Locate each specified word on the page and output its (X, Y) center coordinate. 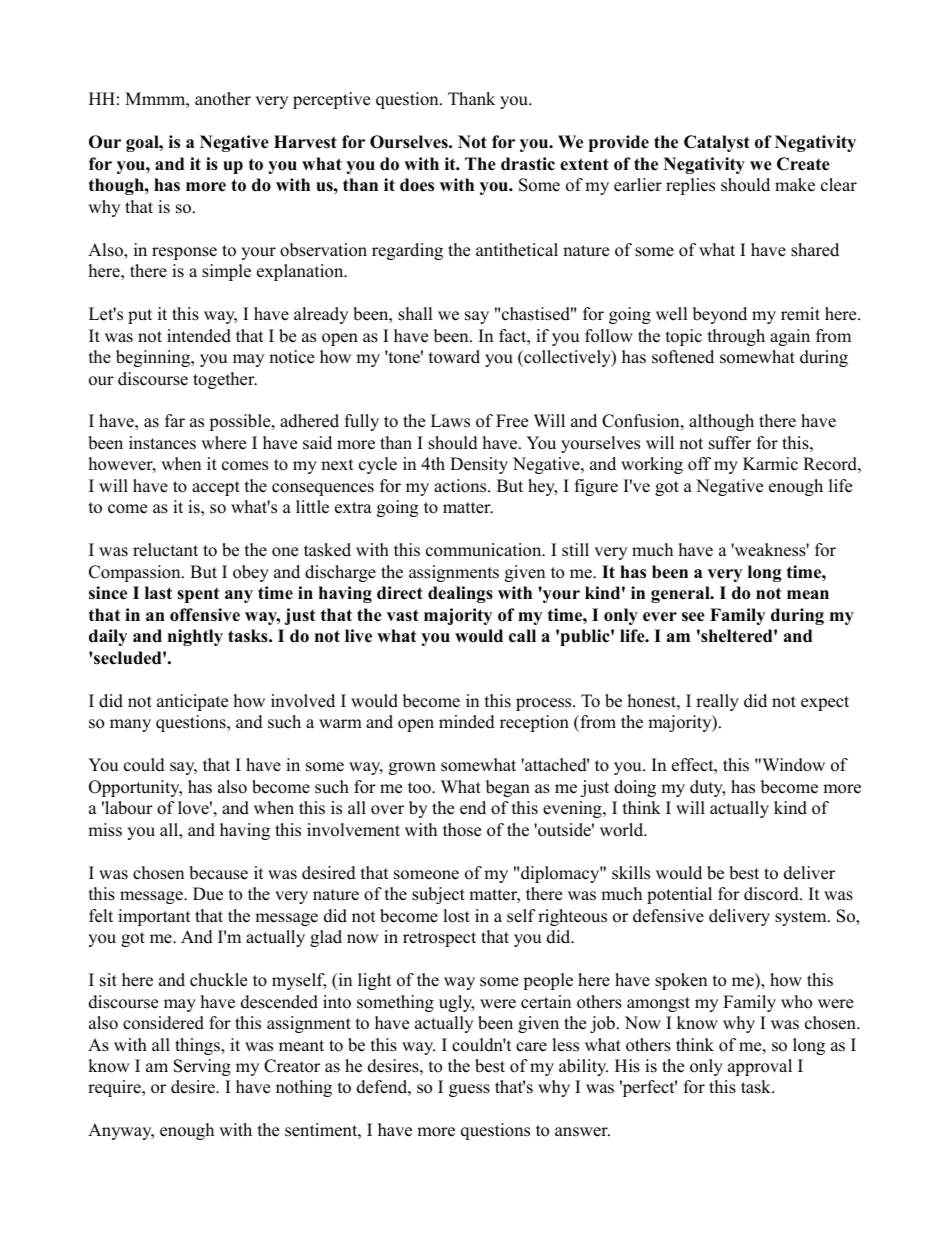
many (130, 725)
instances (162, 443)
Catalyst (717, 143)
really (717, 702)
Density (479, 465)
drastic (528, 164)
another (223, 99)
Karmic (770, 464)
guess (469, 1090)
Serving (202, 1067)
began (508, 788)
